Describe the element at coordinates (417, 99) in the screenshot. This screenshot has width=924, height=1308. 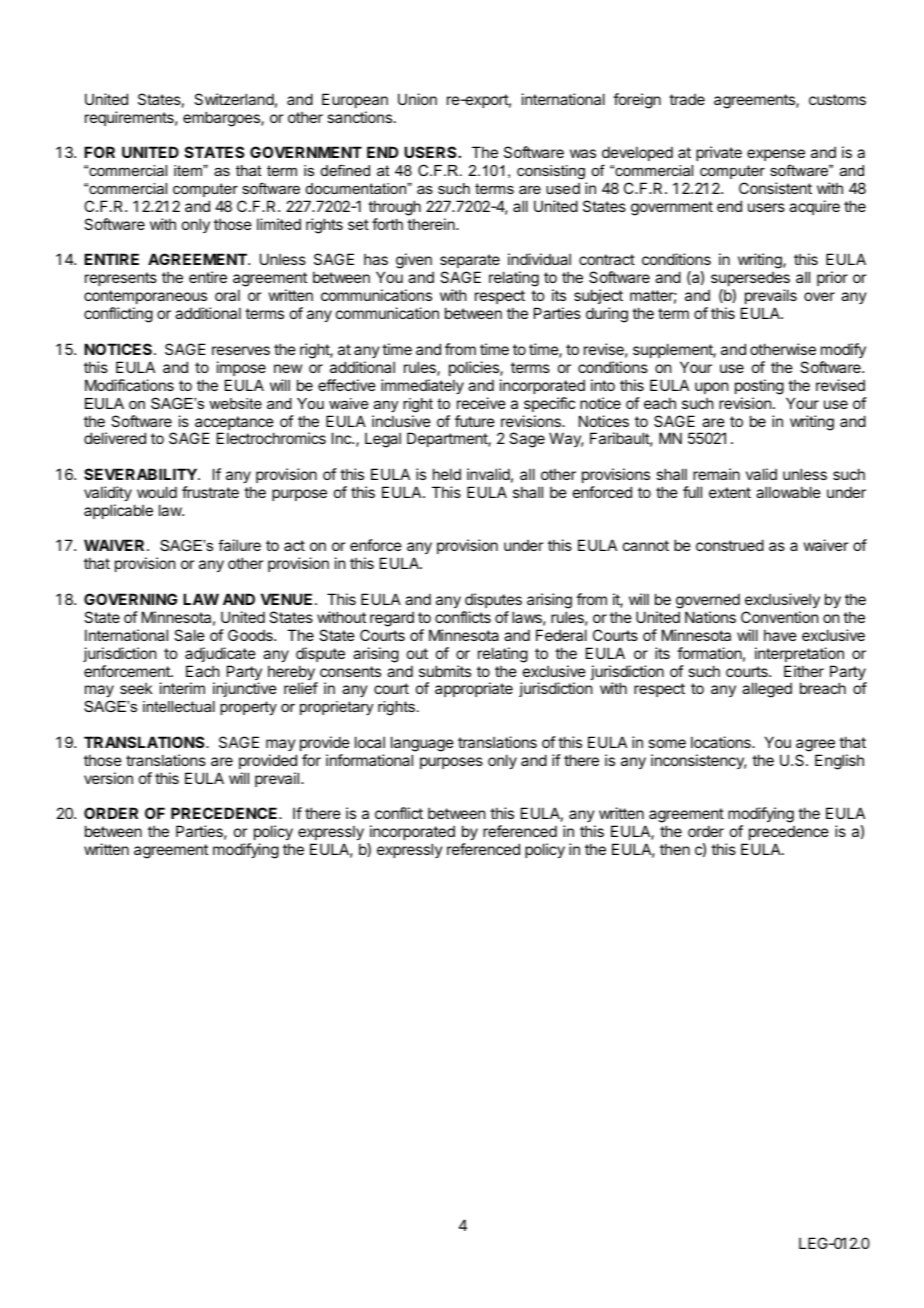
I see `Union` at that location.
